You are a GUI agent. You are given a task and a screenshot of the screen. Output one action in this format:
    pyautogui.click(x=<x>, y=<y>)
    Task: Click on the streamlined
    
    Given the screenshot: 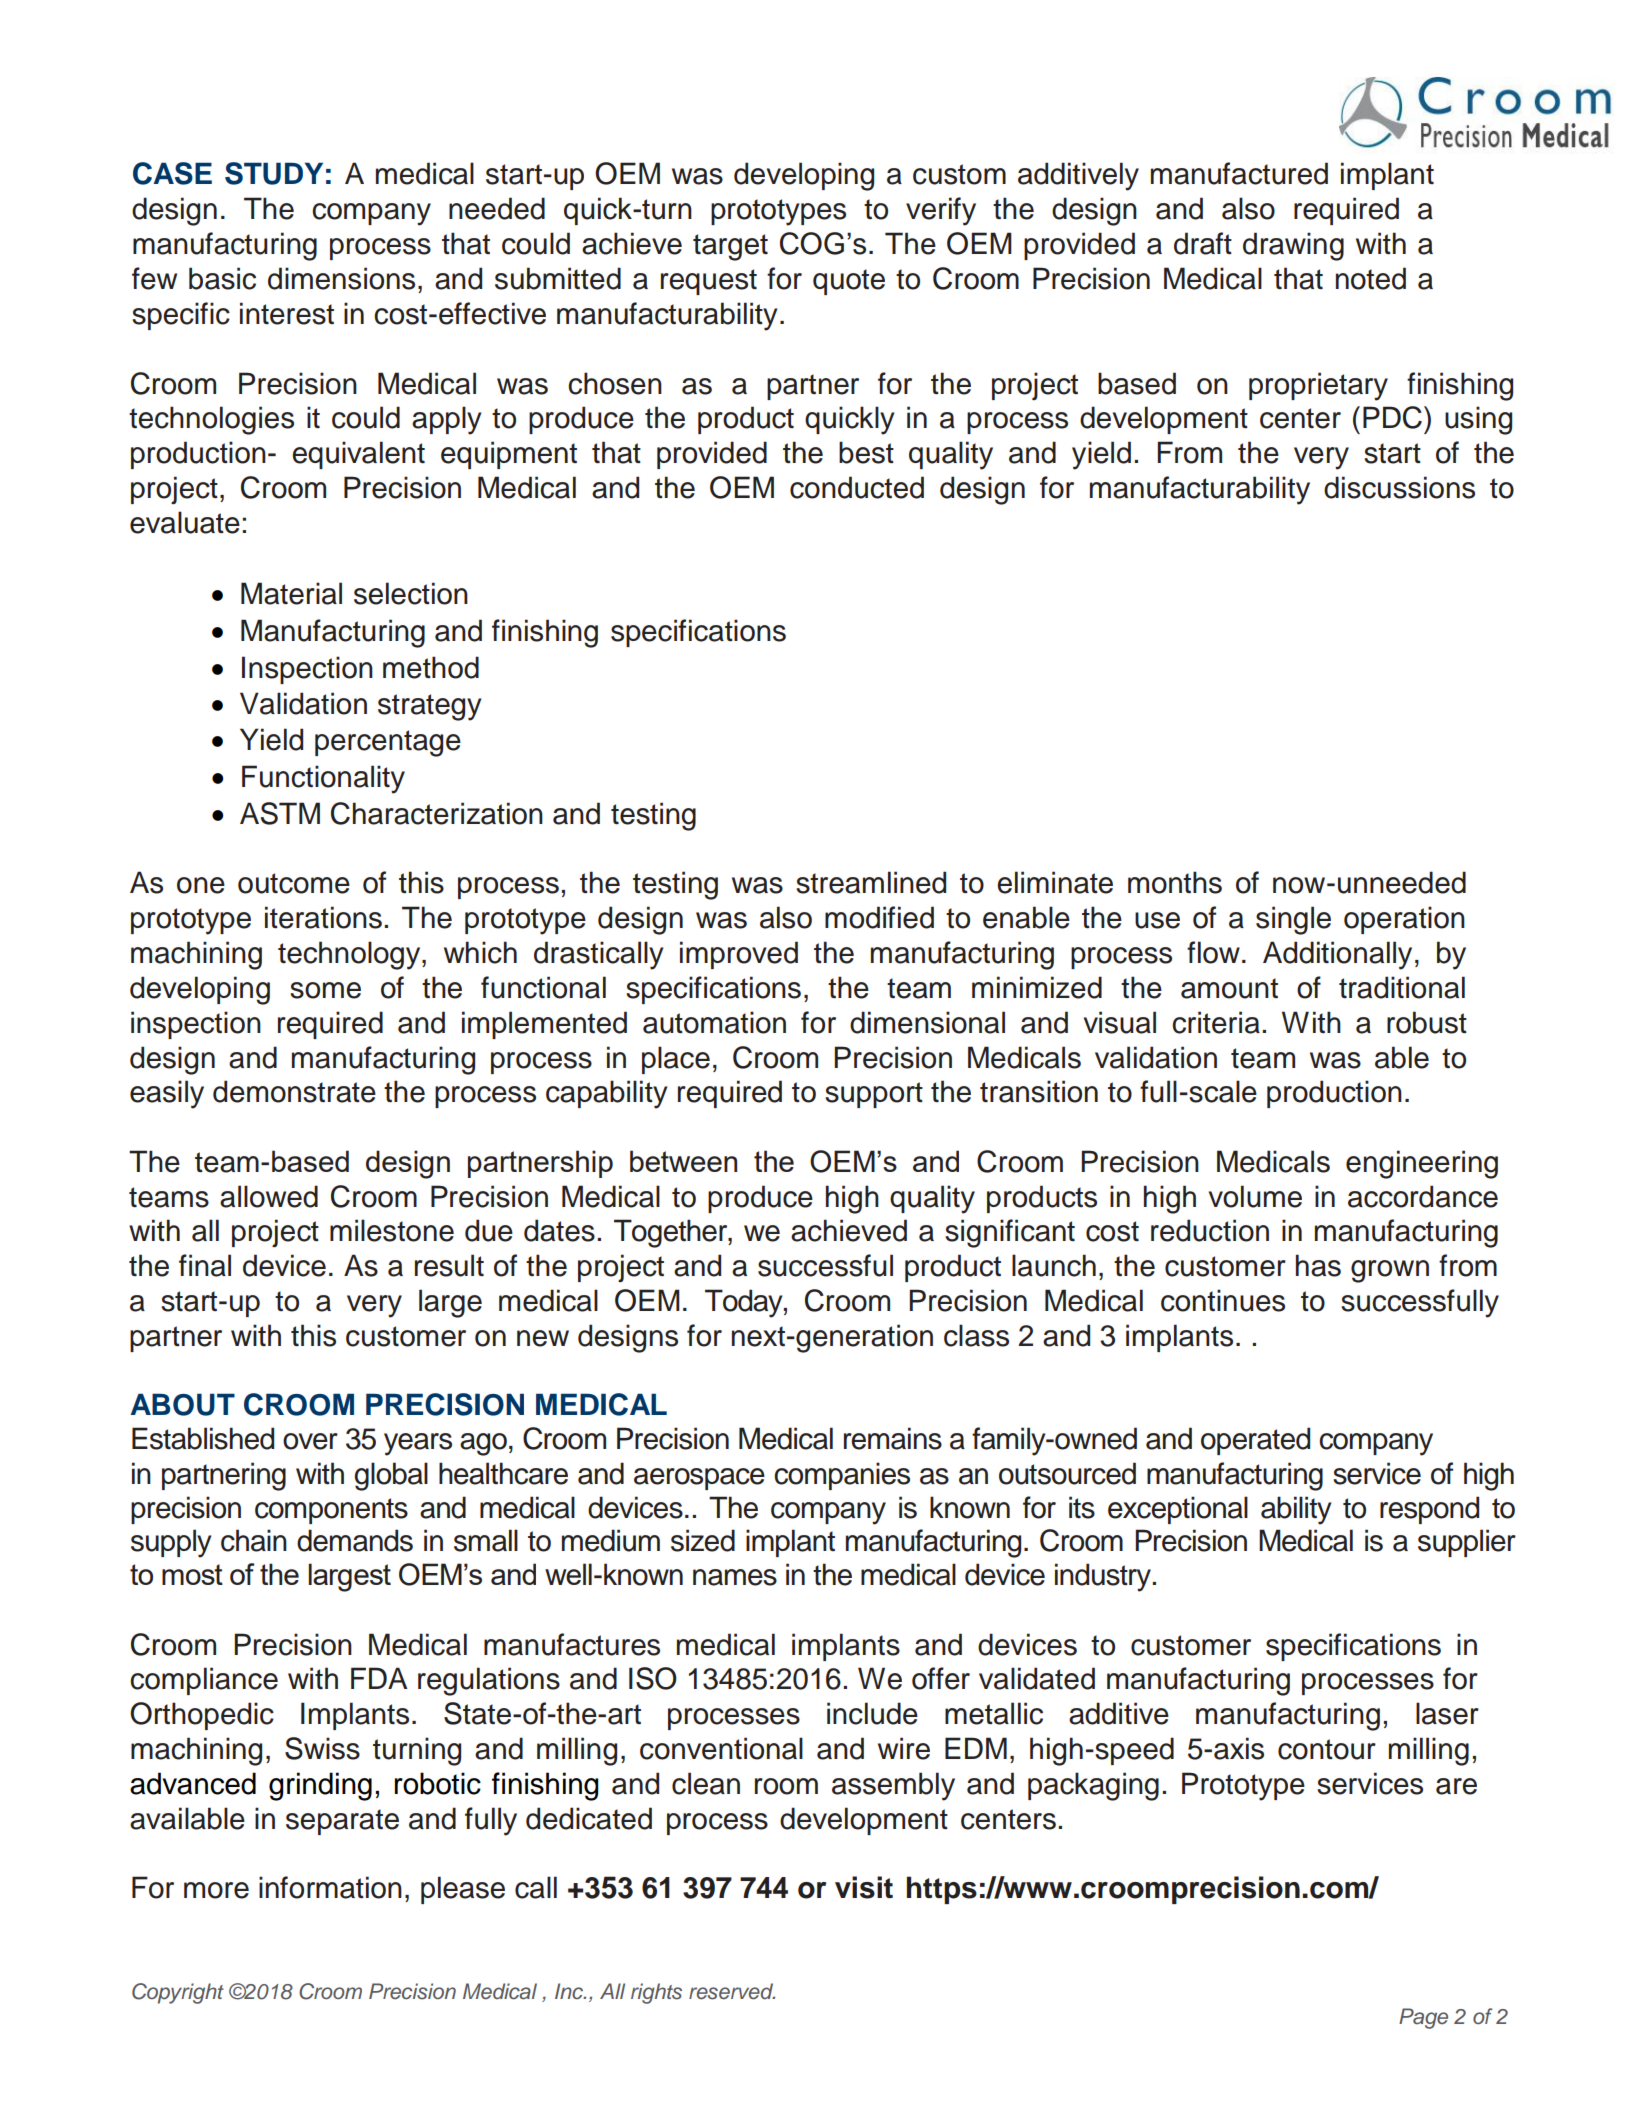 What is the action you would take?
    pyautogui.click(x=871, y=882)
